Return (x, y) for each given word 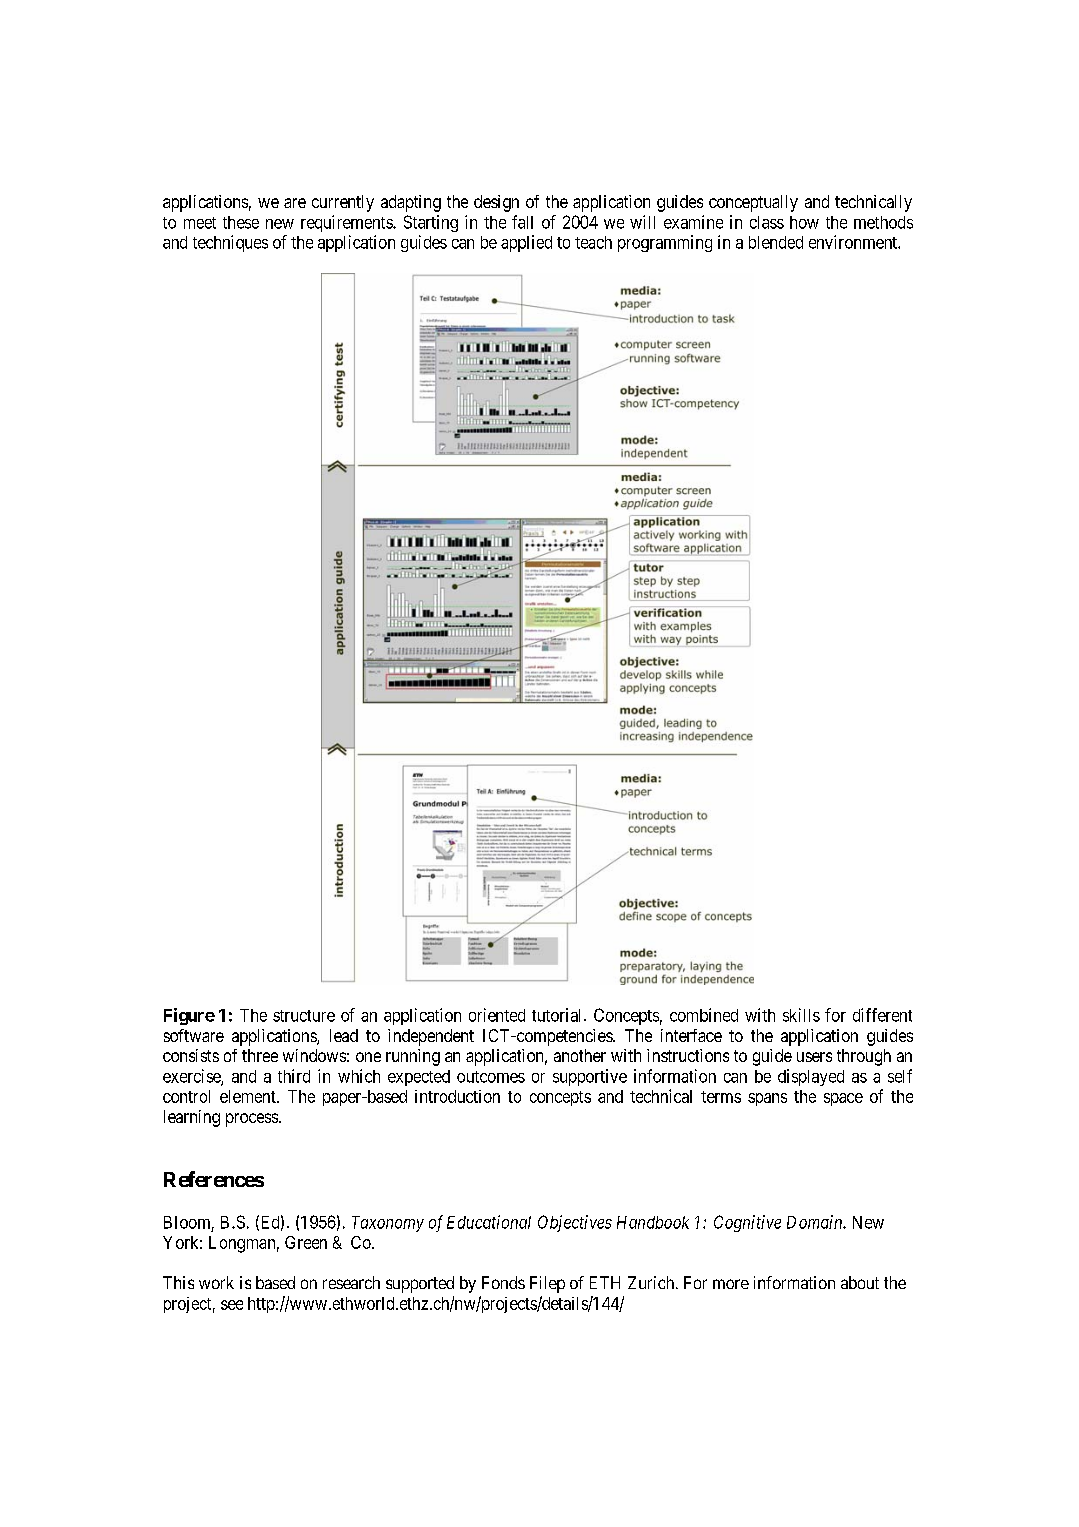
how (804, 222)
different (882, 1015)
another (580, 1055)
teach (593, 242)
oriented (497, 1015)
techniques (230, 243)
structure (304, 1016)
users (814, 1057)
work (216, 1282)
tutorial (558, 1015)
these (241, 222)
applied (526, 243)
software (194, 1035)
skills (801, 1015)
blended (776, 242)
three (260, 1055)
